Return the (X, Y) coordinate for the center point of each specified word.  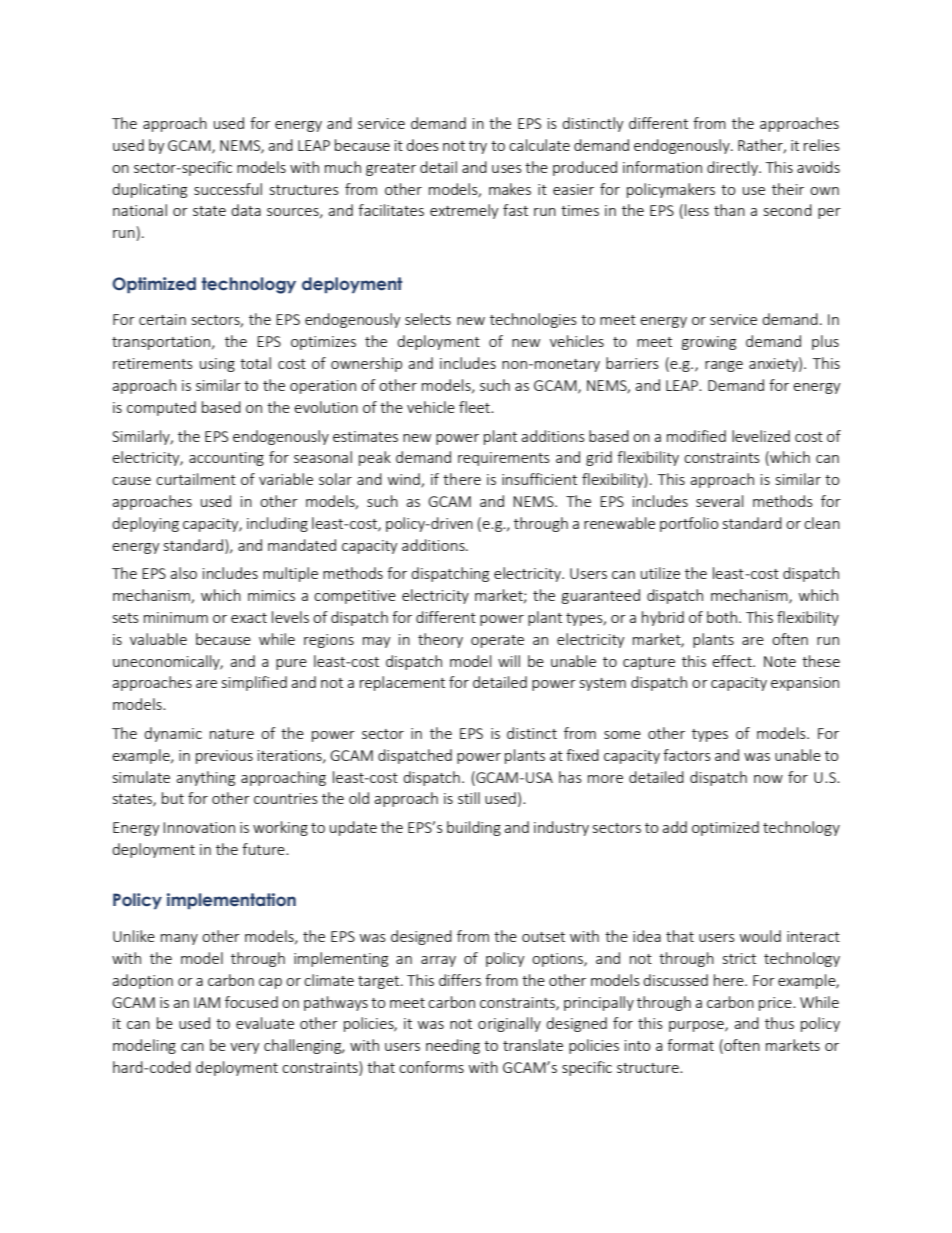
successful (228, 189)
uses (507, 169)
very (245, 1048)
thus (779, 1023)
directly (733, 168)
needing (453, 1046)
